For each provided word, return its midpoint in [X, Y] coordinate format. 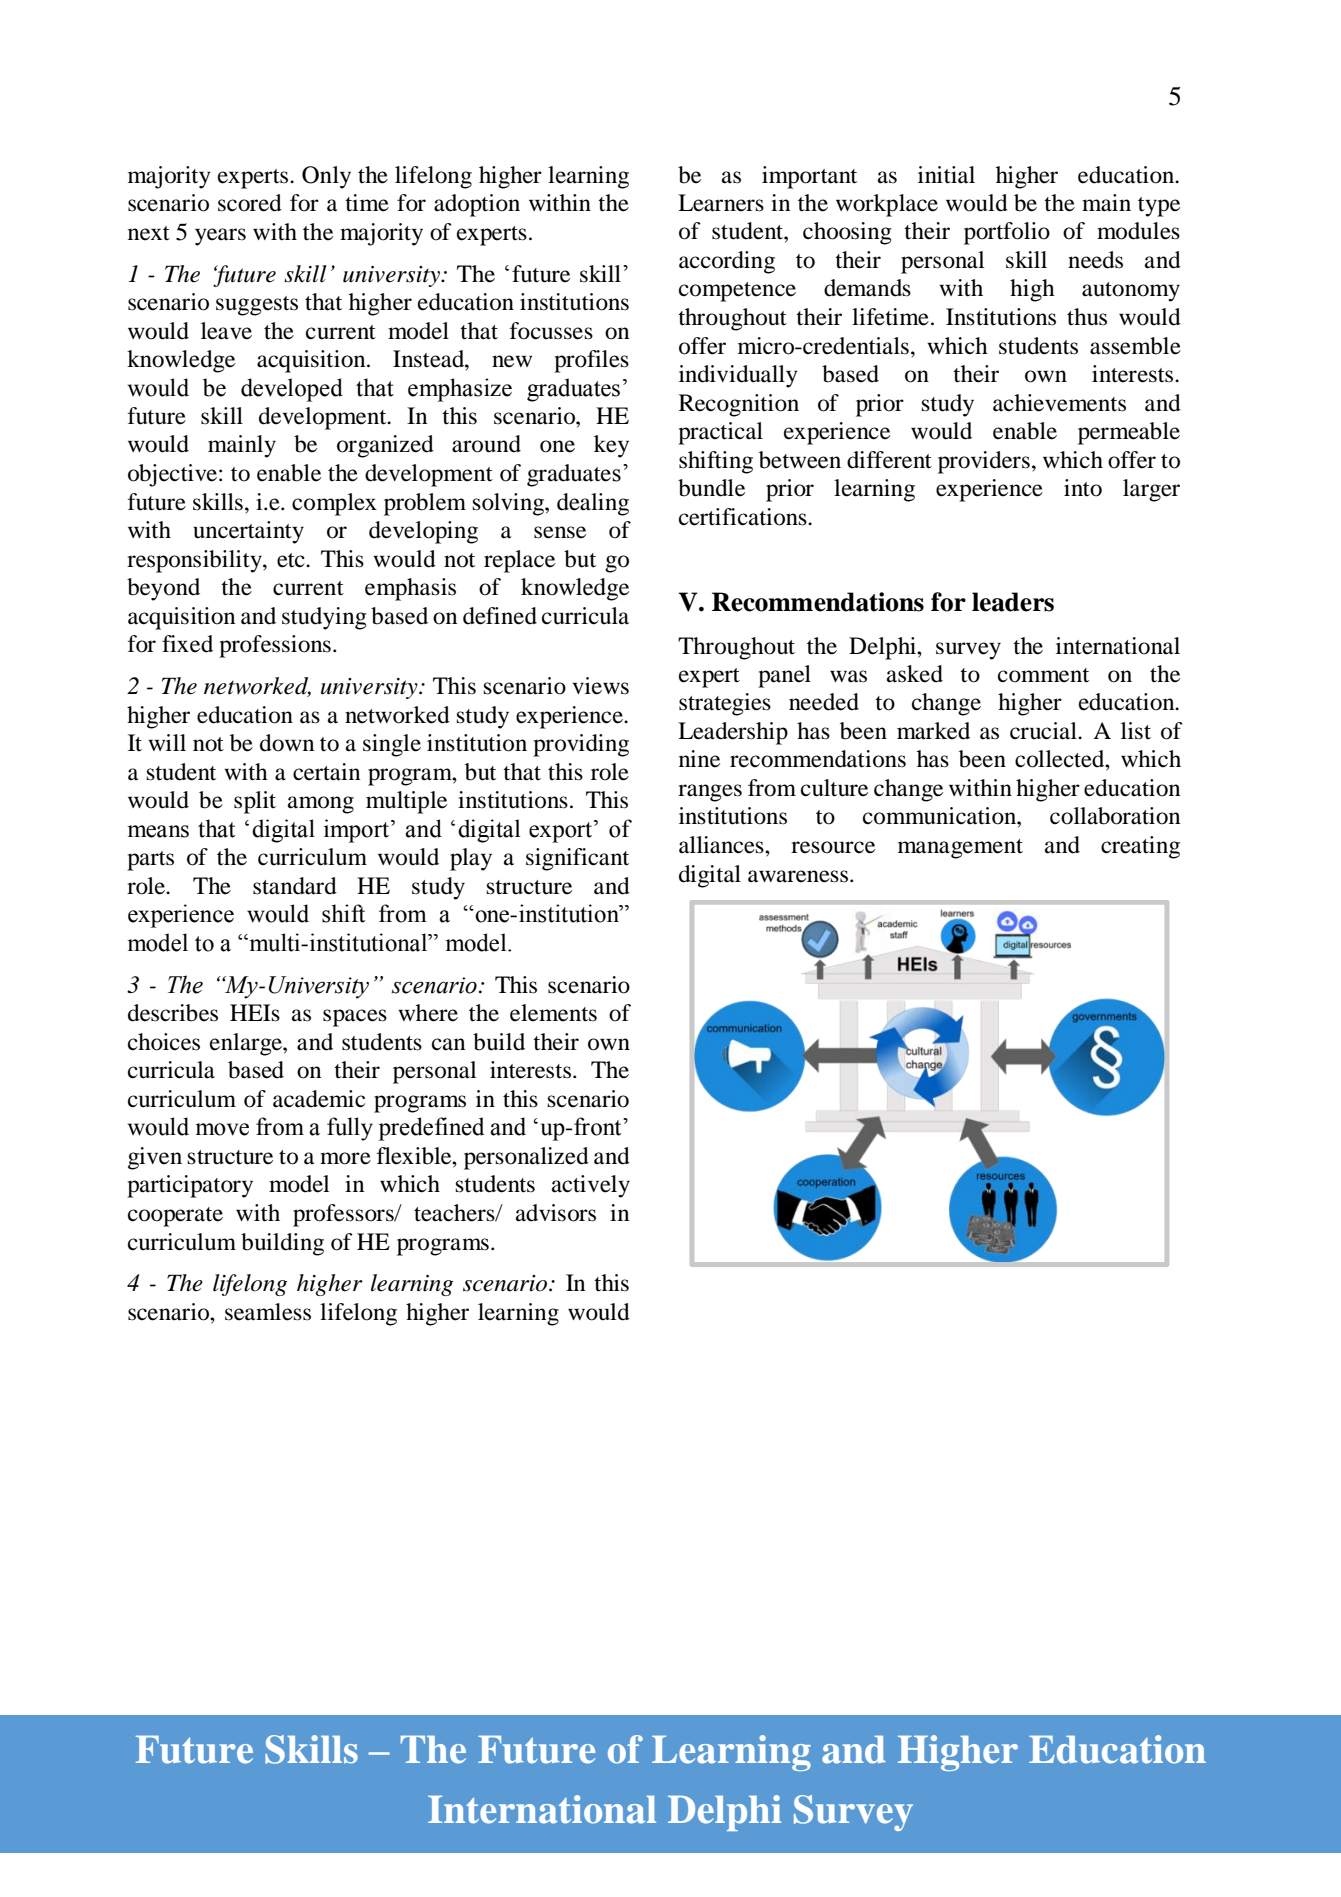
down [287, 743]
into [1083, 488]
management [960, 849]
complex [334, 504]
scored [250, 203]
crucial [1044, 731]
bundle [711, 488]
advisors [556, 1213]
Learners [721, 203]
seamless [268, 1312]
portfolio [1007, 233]
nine [699, 759]
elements [553, 1013]
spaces [355, 1018]
